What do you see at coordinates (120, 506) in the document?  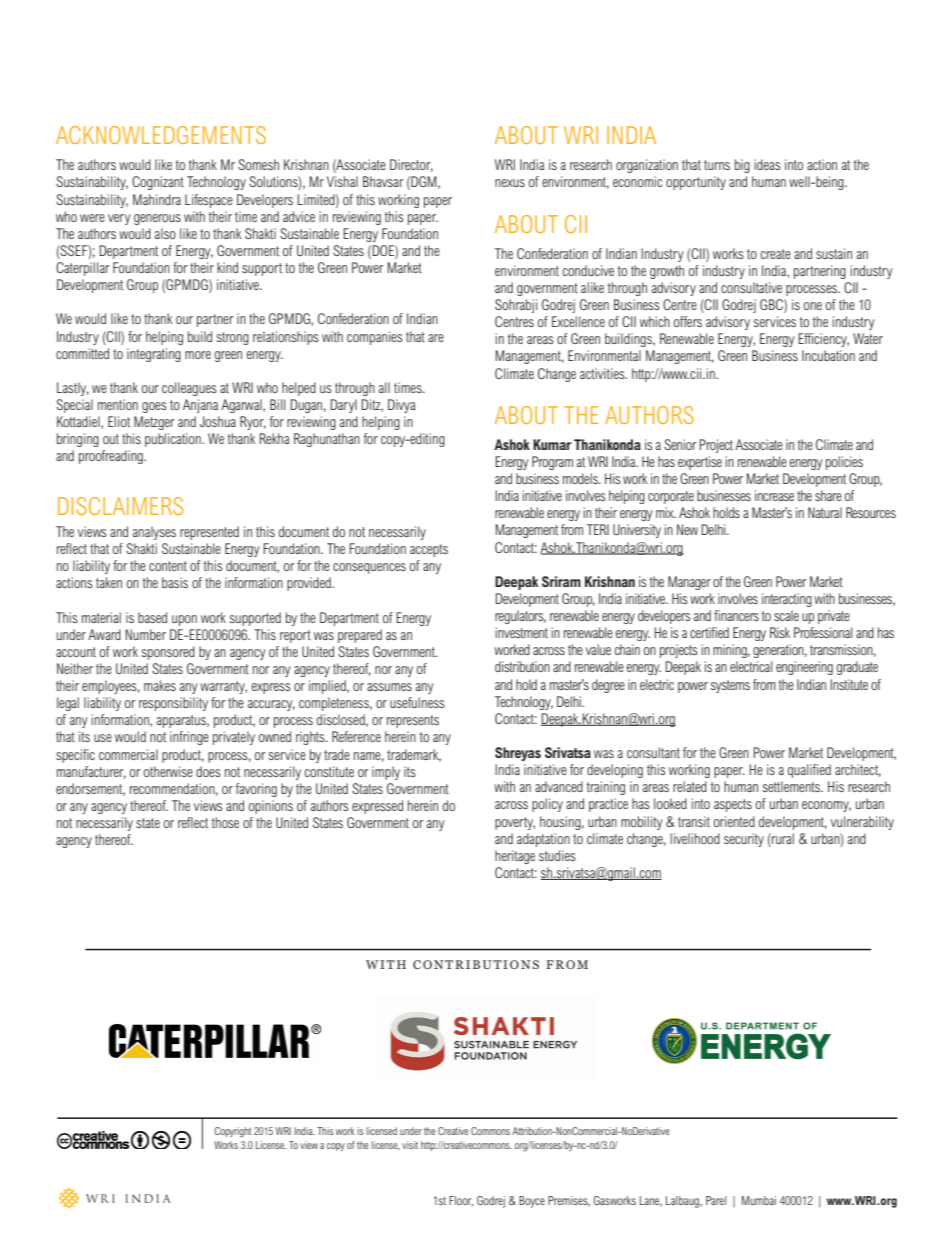 I see `DISCLAIMERS` at bounding box center [120, 506].
